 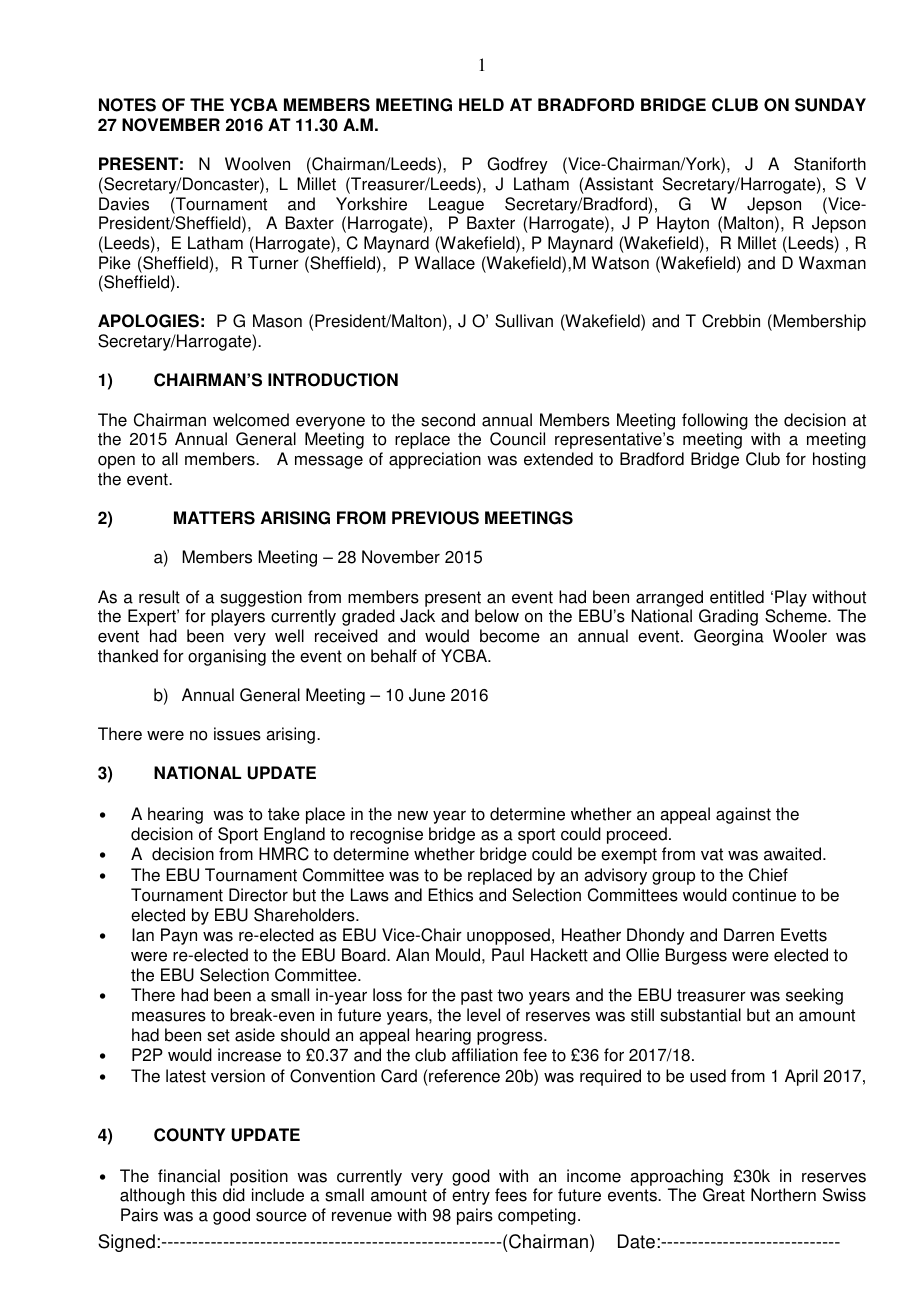 What do you see at coordinates (284, 854) in the document?
I see `HMRC` at bounding box center [284, 854].
